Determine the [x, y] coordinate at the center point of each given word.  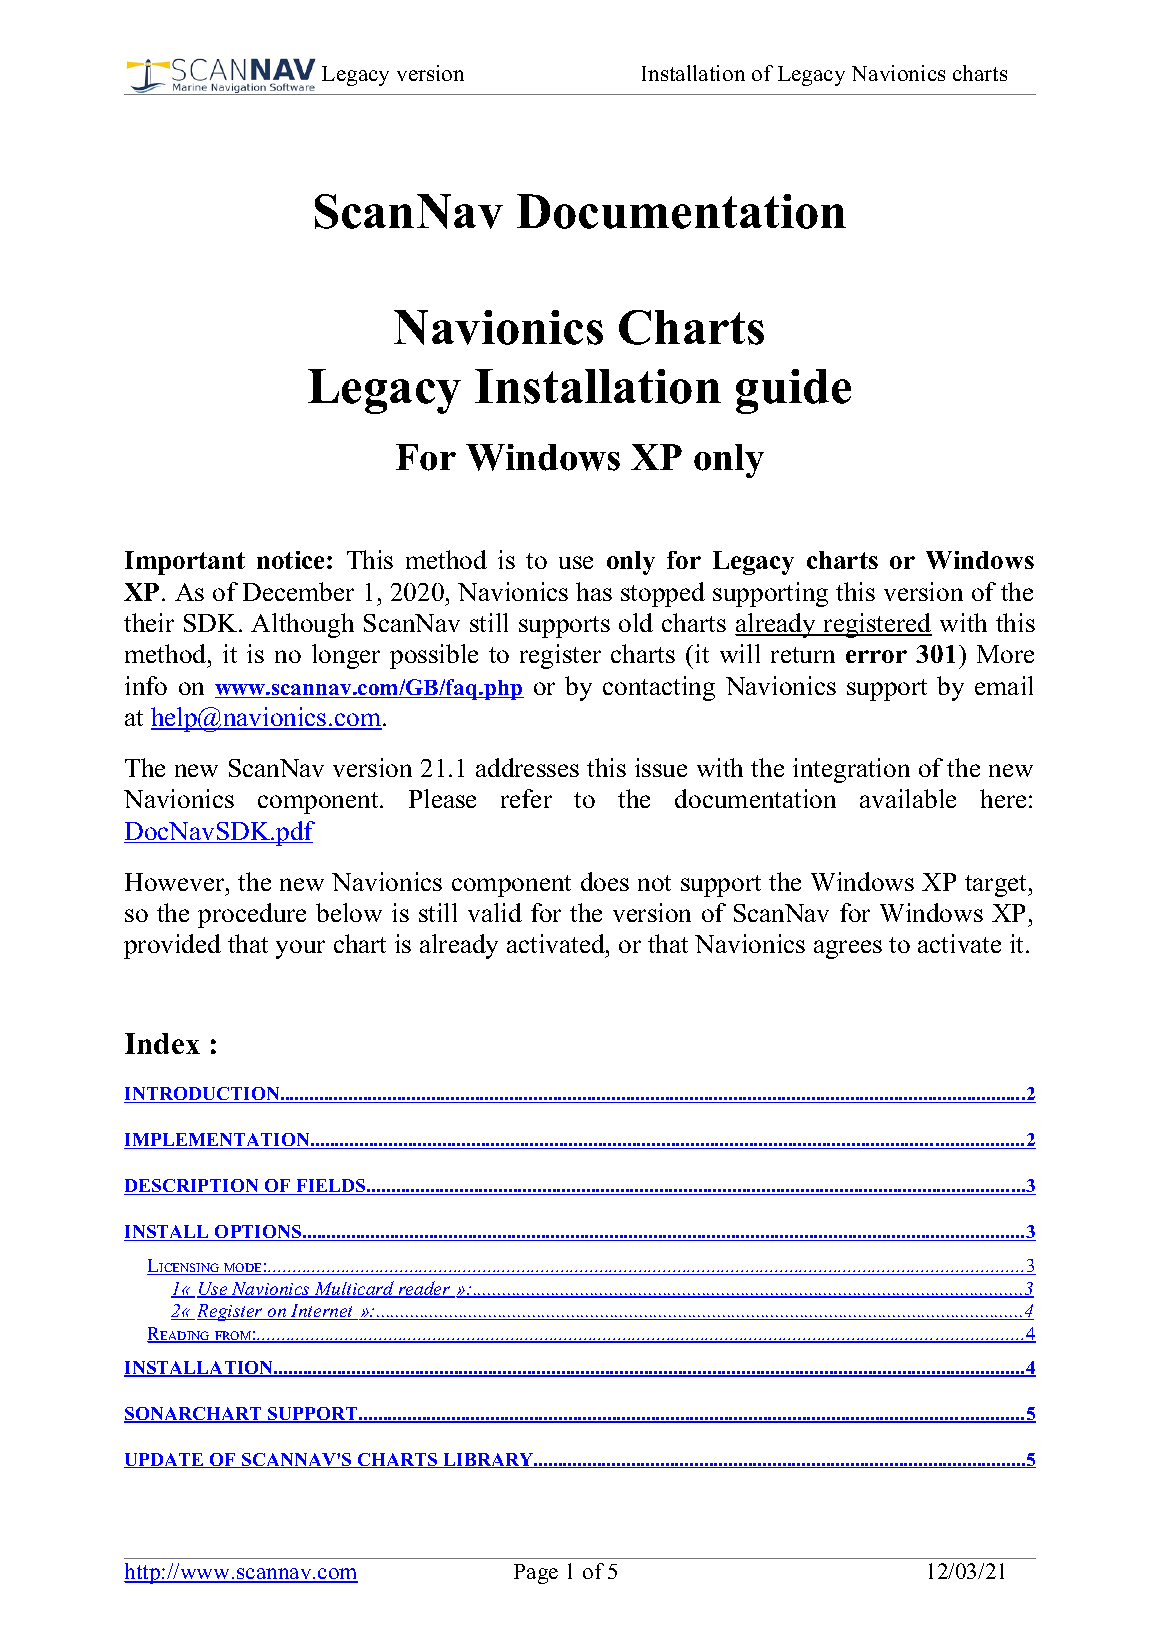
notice [292, 560]
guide [793, 391]
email [1004, 685]
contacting [659, 688]
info [146, 685]
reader [424, 1289]
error [876, 656]
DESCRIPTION [193, 1187]
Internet [322, 1312]
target [997, 886]
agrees [848, 949]
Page [536, 1574]
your [300, 949]
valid [495, 912]
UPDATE [165, 1460]
